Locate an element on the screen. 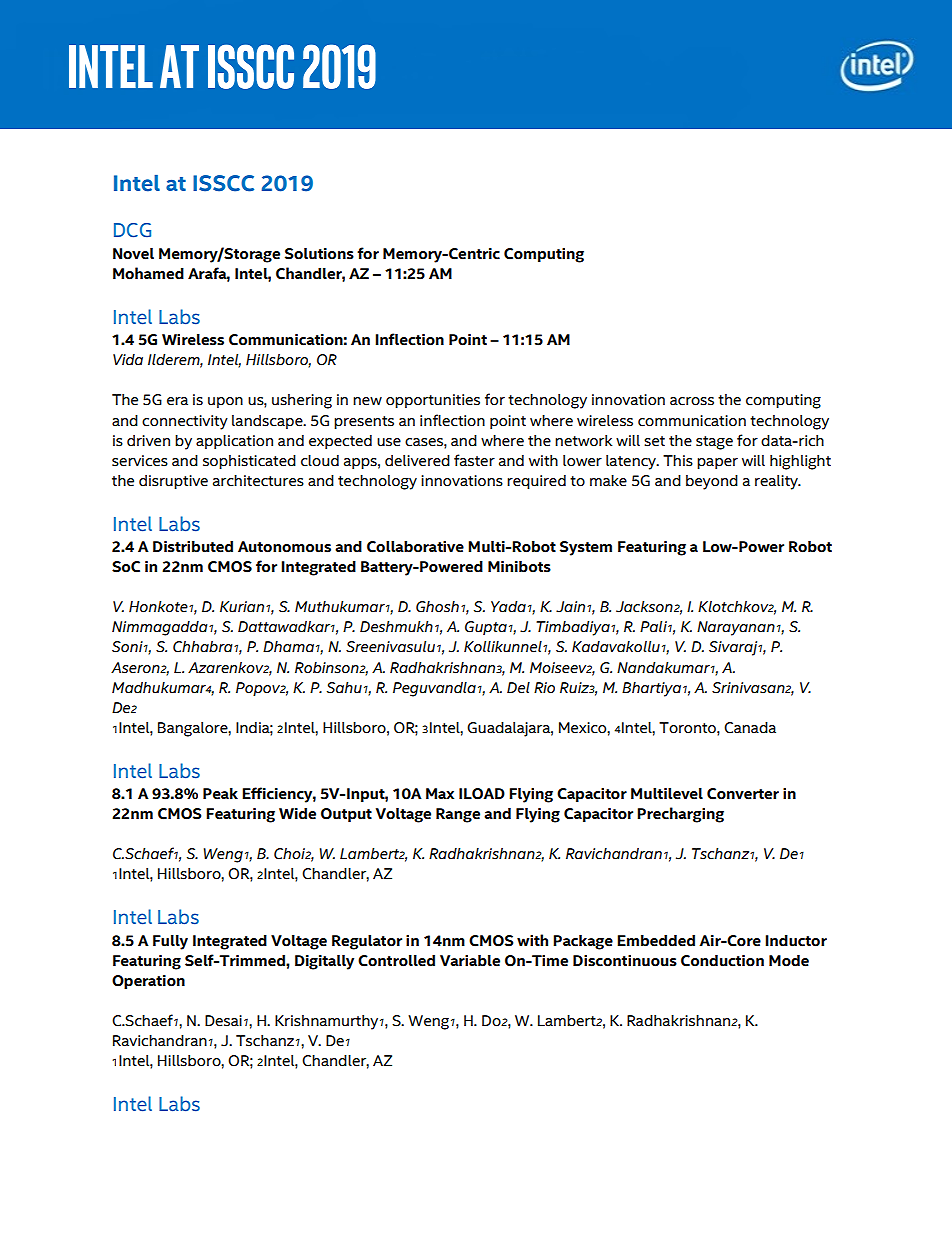 Image resolution: width=952 pixels, height=1233 pixels. application is located at coordinates (234, 442).
